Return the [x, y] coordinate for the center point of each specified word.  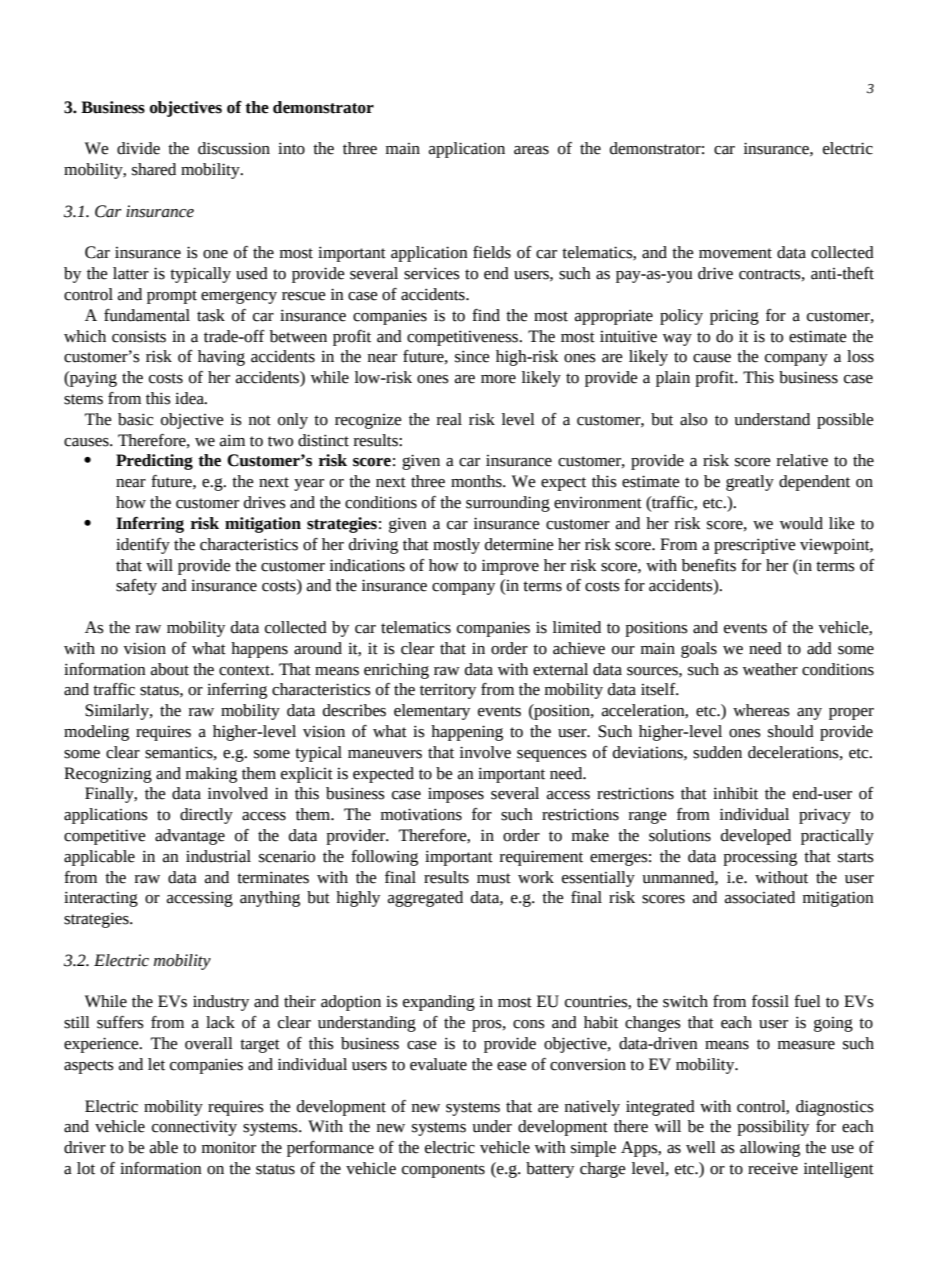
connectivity [194, 1128]
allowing [770, 1149]
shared [154, 169]
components [443, 1171]
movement [735, 253]
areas [531, 150]
